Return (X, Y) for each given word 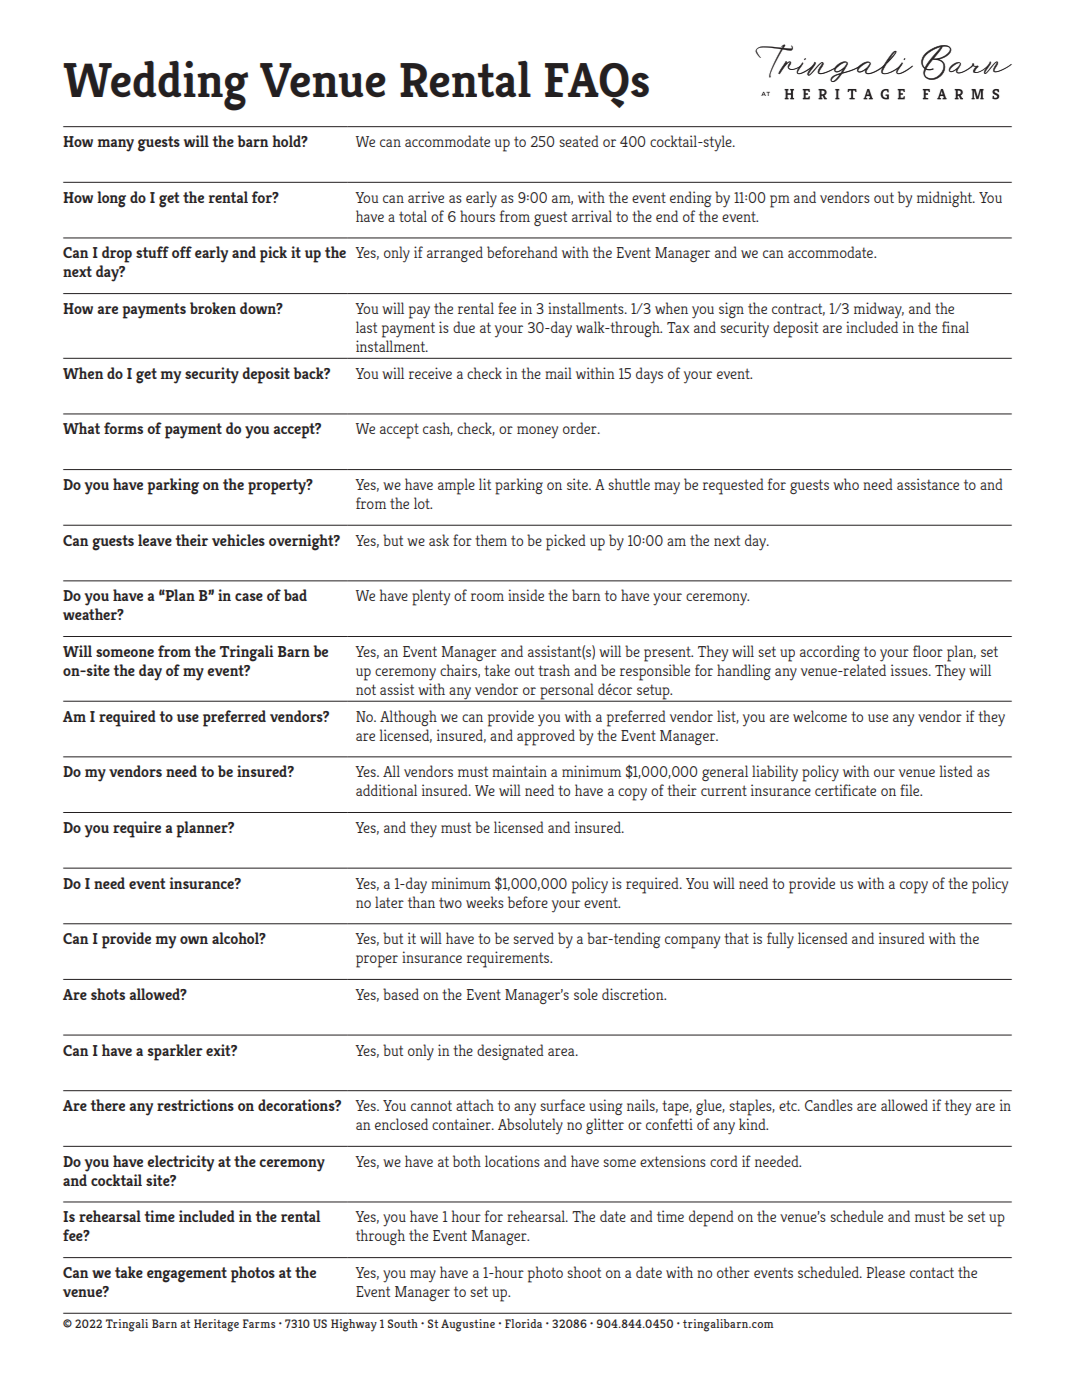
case (249, 597)
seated (579, 141)
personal (567, 692)
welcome (820, 716)
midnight (946, 199)
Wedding (155, 86)
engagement (187, 1275)
